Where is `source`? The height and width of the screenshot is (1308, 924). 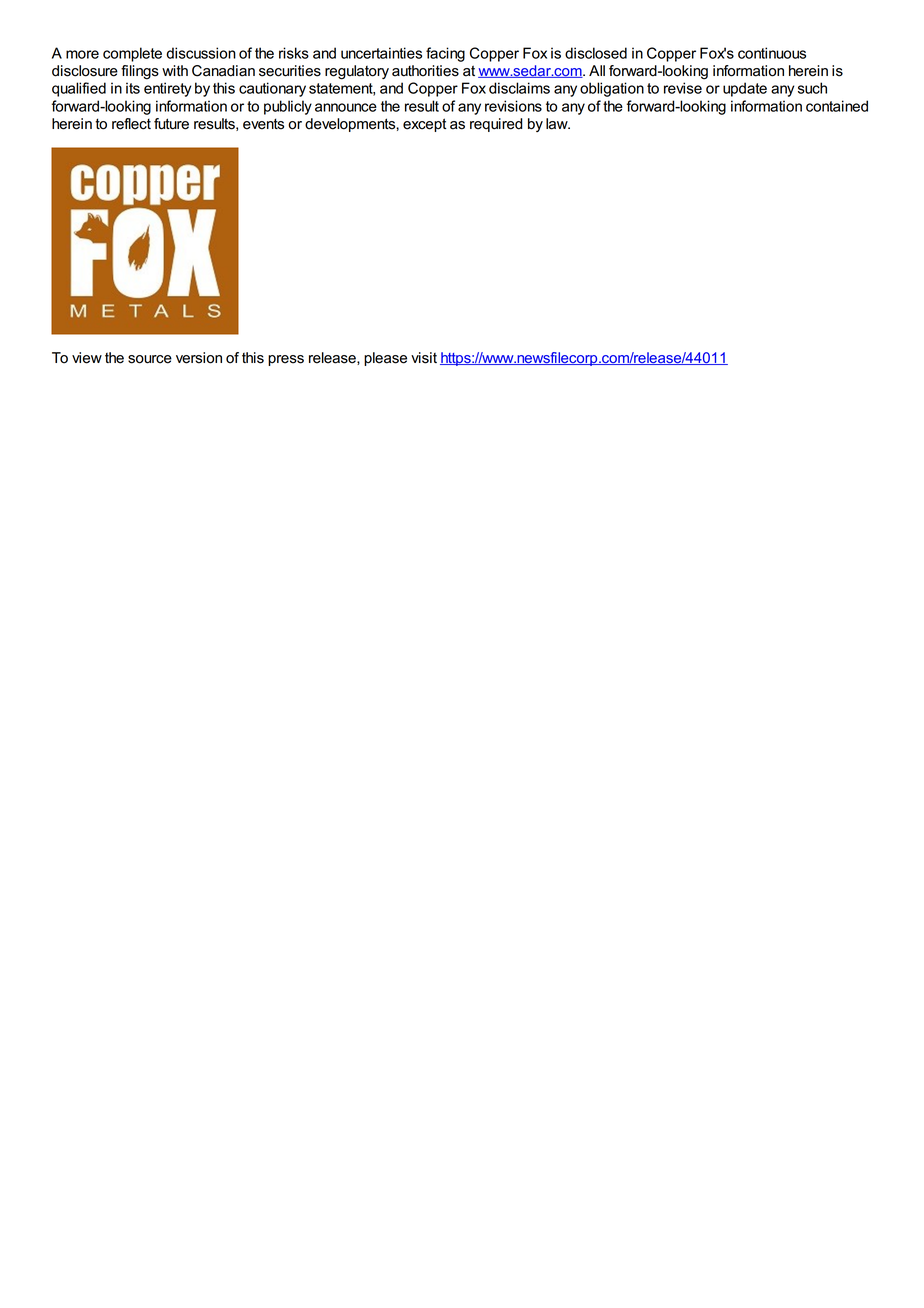 source is located at coordinates (150, 359).
